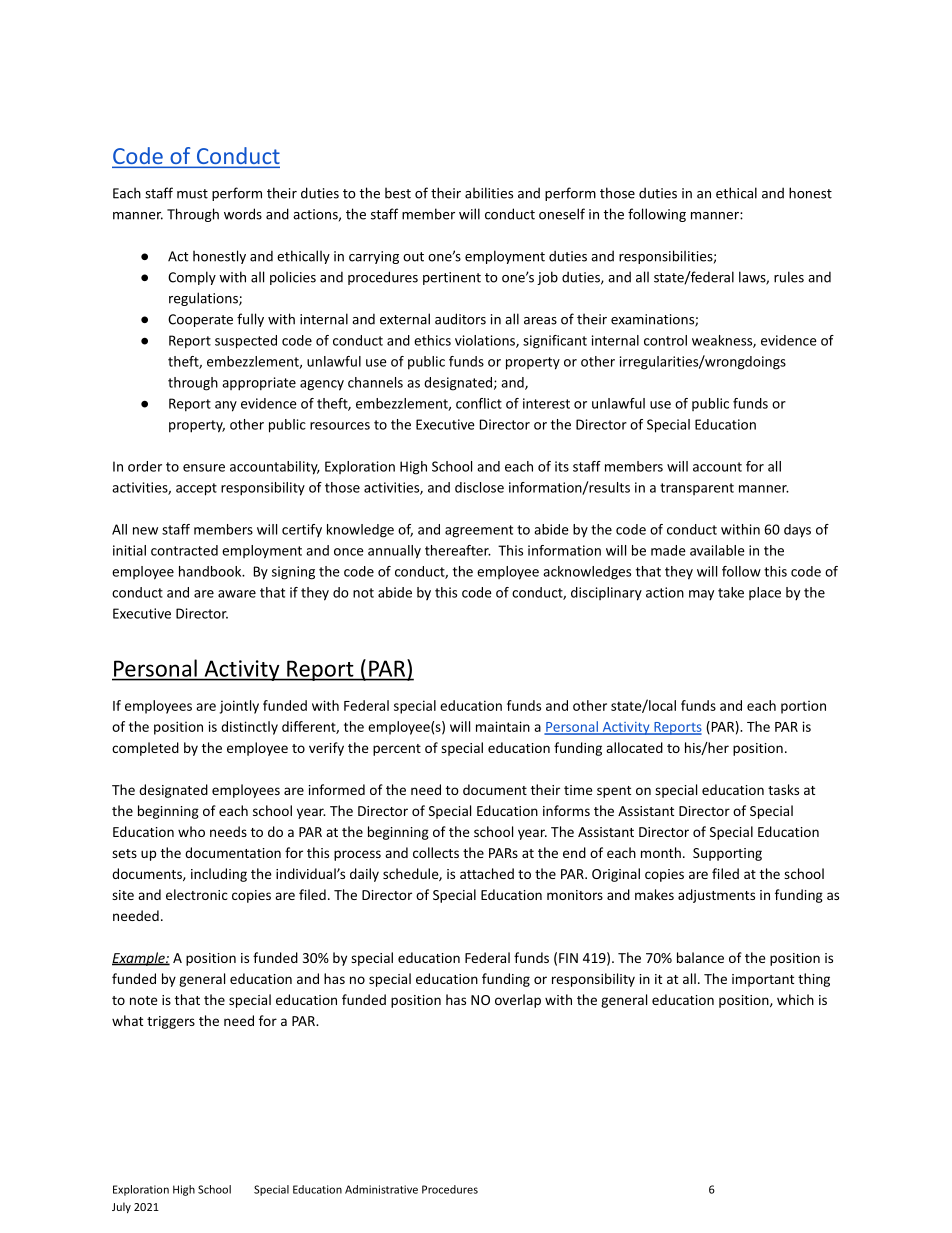  What do you see at coordinates (219, 875) in the screenshot?
I see `including` at bounding box center [219, 875].
